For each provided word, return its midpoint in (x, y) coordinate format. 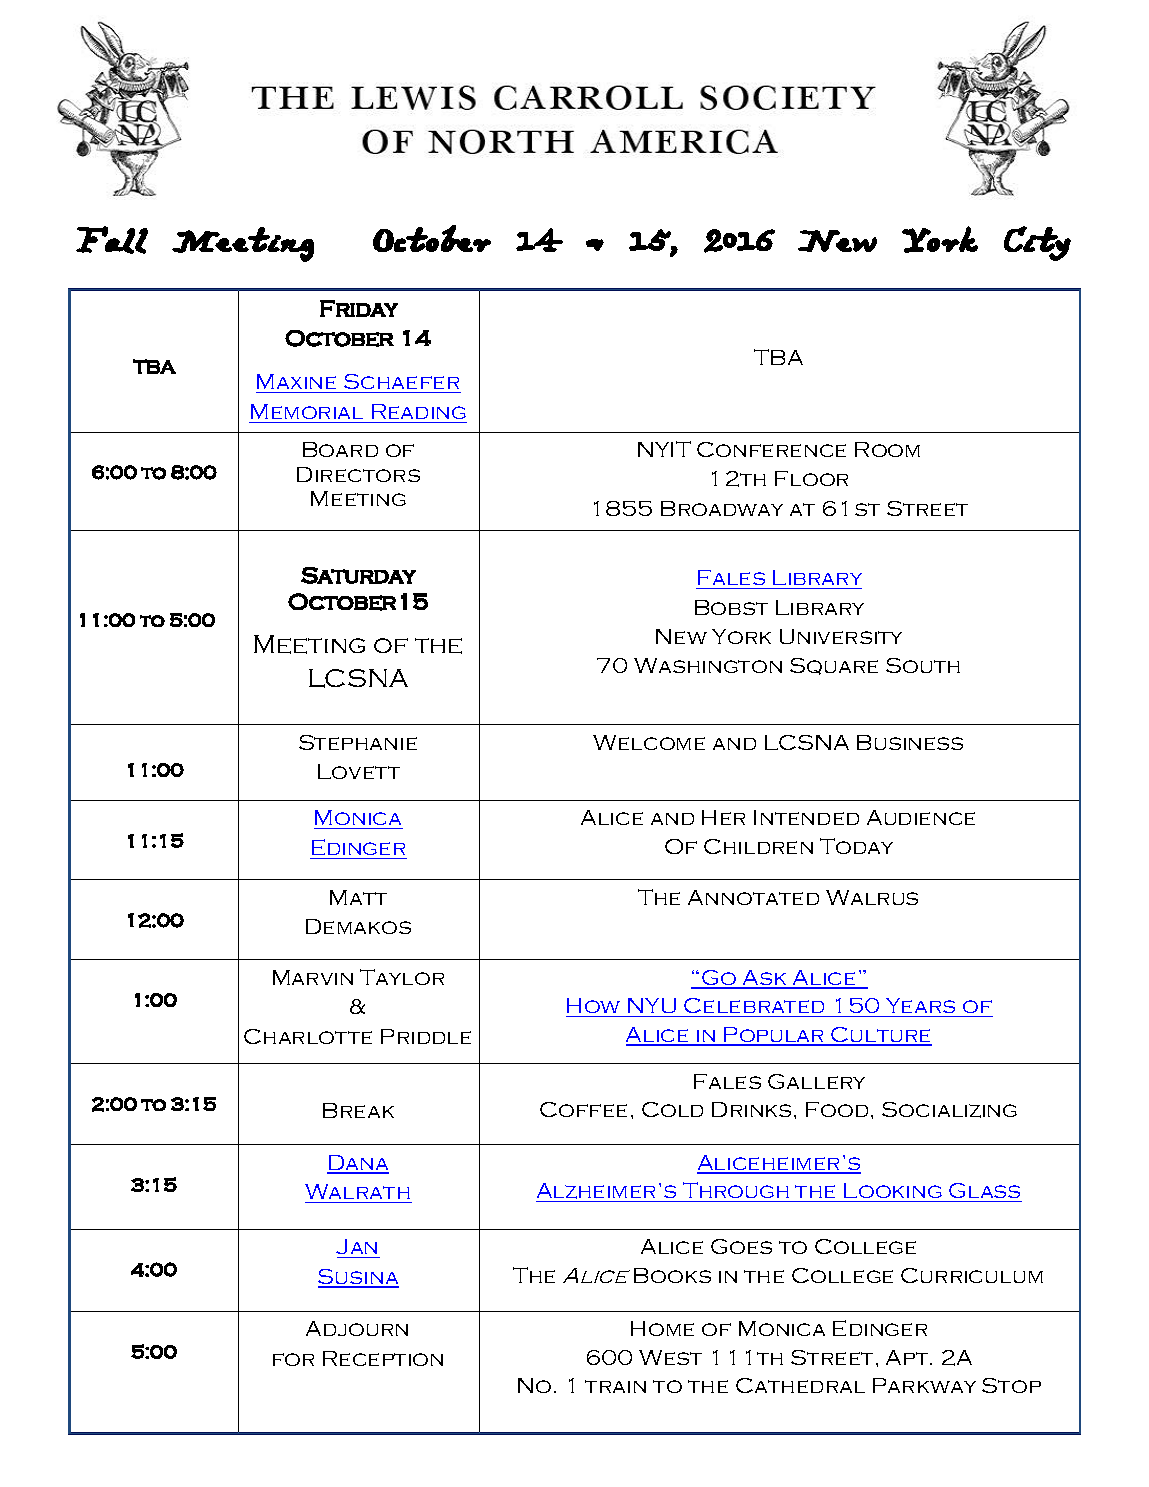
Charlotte (308, 1036)
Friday (359, 308)
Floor (811, 478)
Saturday (358, 575)
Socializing (949, 1110)
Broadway (722, 508)
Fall (112, 240)
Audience (921, 817)
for (293, 1359)
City (1037, 243)
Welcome (649, 742)
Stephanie (358, 742)
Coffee (583, 1109)
